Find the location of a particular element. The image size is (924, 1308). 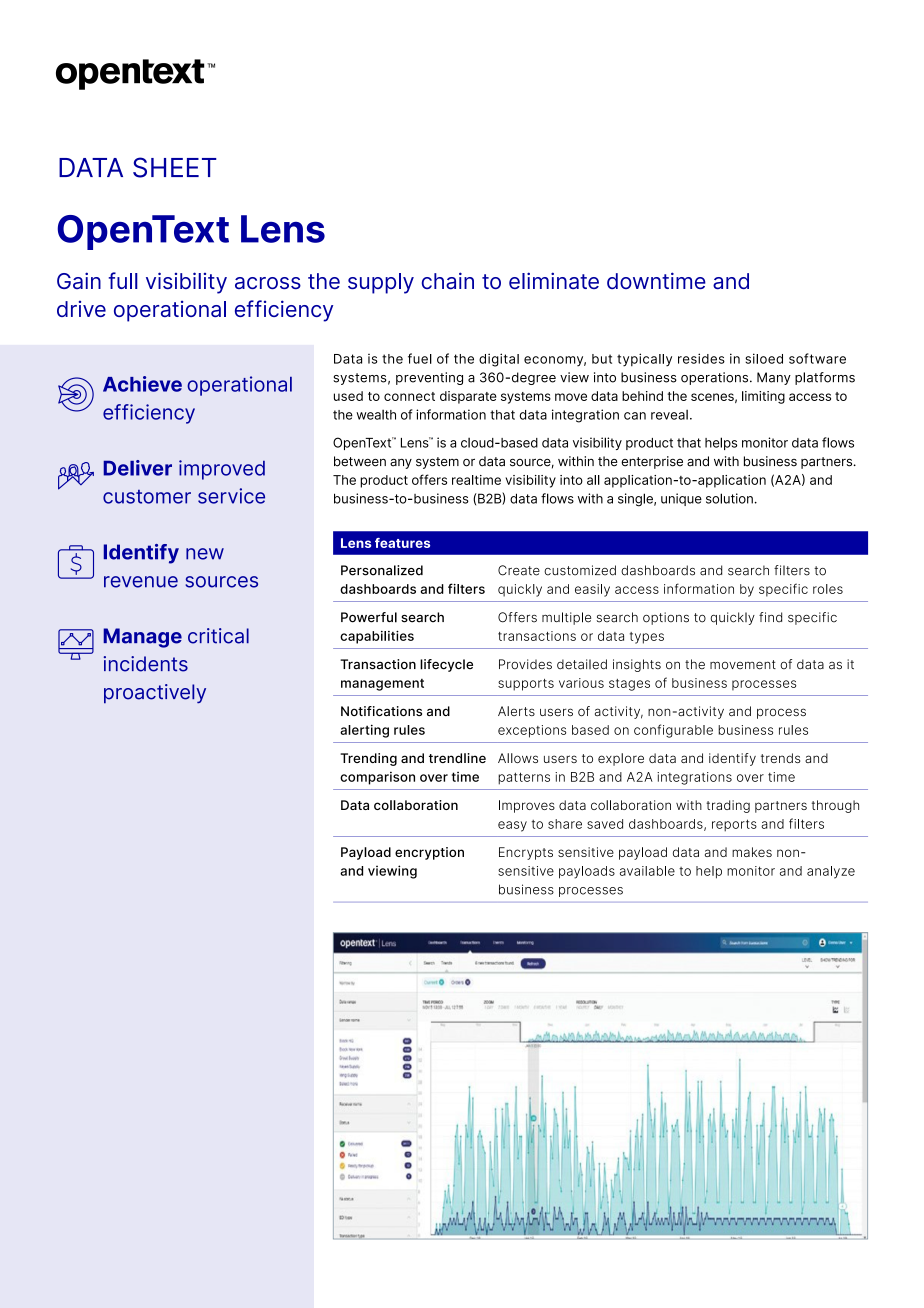

stages is located at coordinates (629, 685).
